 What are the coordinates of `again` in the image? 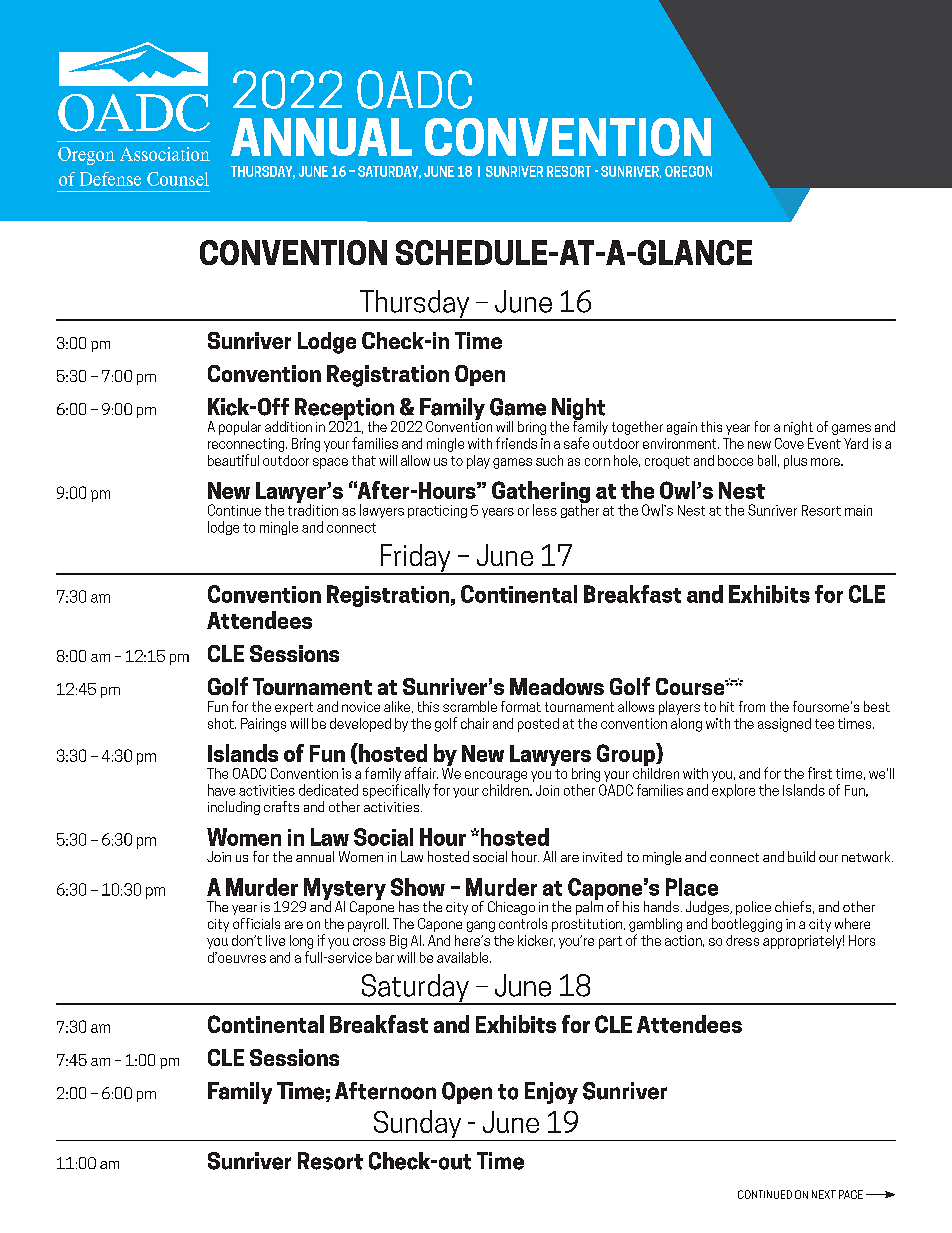 It's located at (682, 428).
